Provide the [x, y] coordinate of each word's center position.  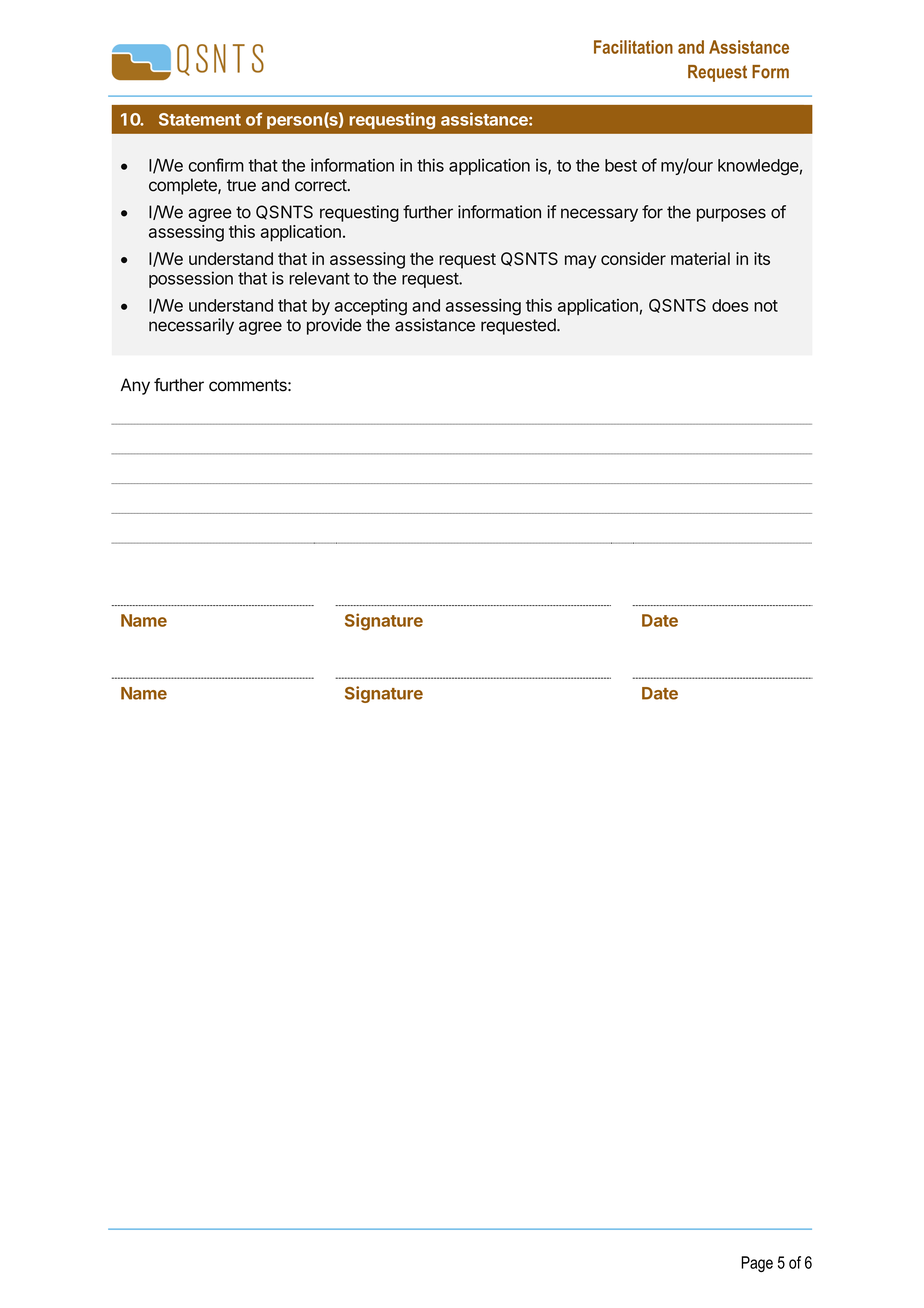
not [766, 306]
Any [135, 386]
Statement [200, 119]
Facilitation [633, 47]
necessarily [191, 326]
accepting [371, 307]
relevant [319, 278]
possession [191, 279]
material [700, 258]
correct [321, 185]
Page [757, 1264]
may [580, 262]
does [730, 305]
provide [334, 326]
